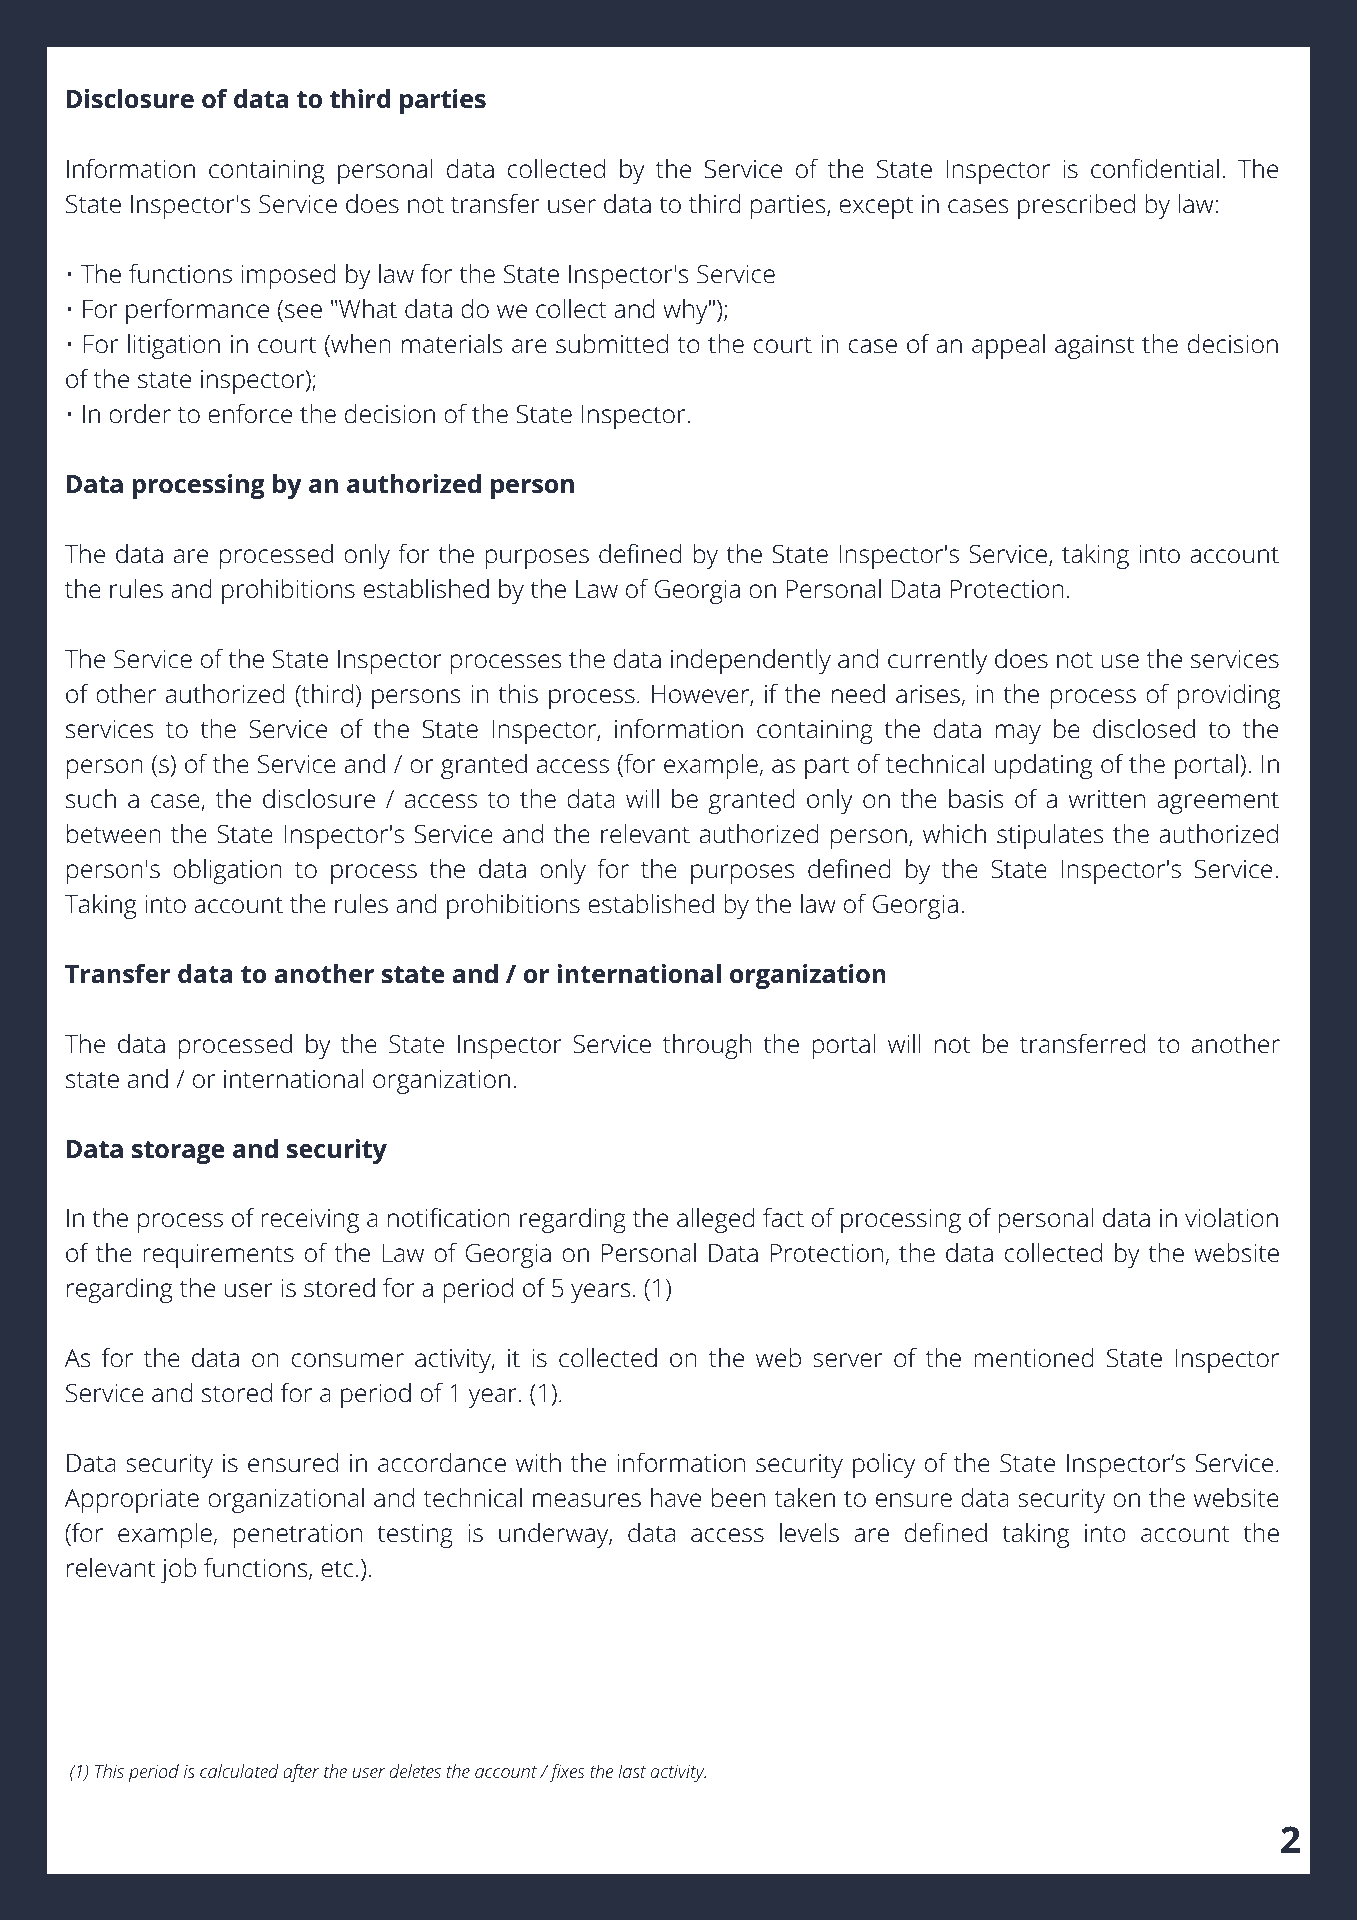 The image size is (1357, 1920). What do you see at coordinates (1076, 206) in the screenshot?
I see `prescribed` at bounding box center [1076, 206].
